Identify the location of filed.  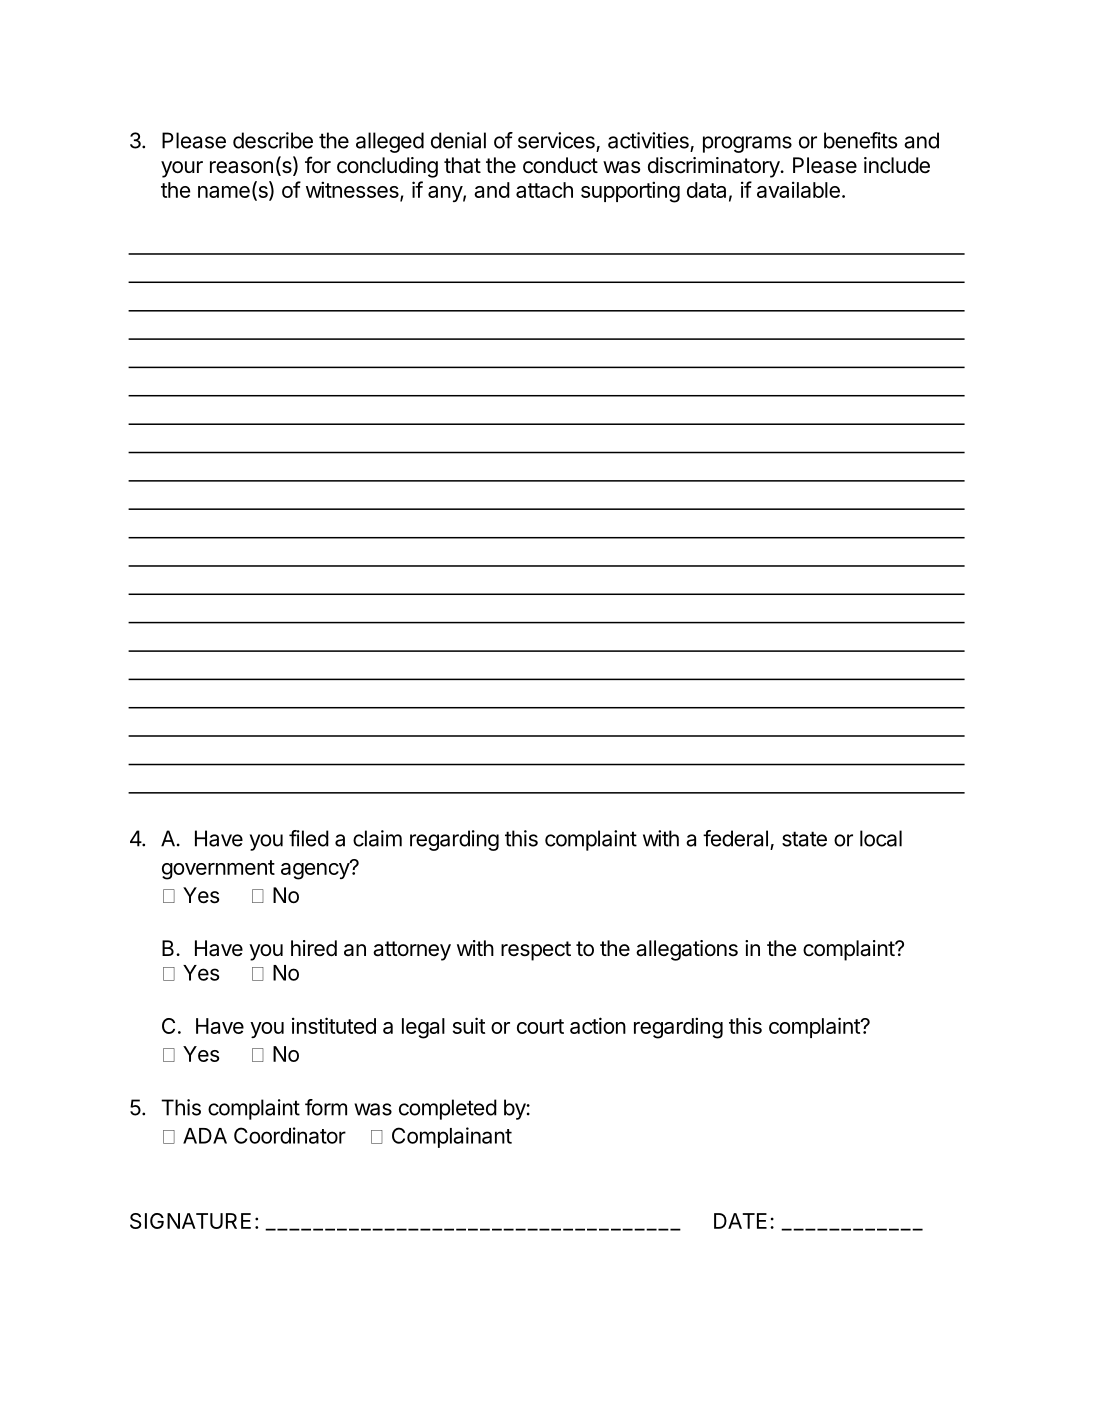
(309, 838).
